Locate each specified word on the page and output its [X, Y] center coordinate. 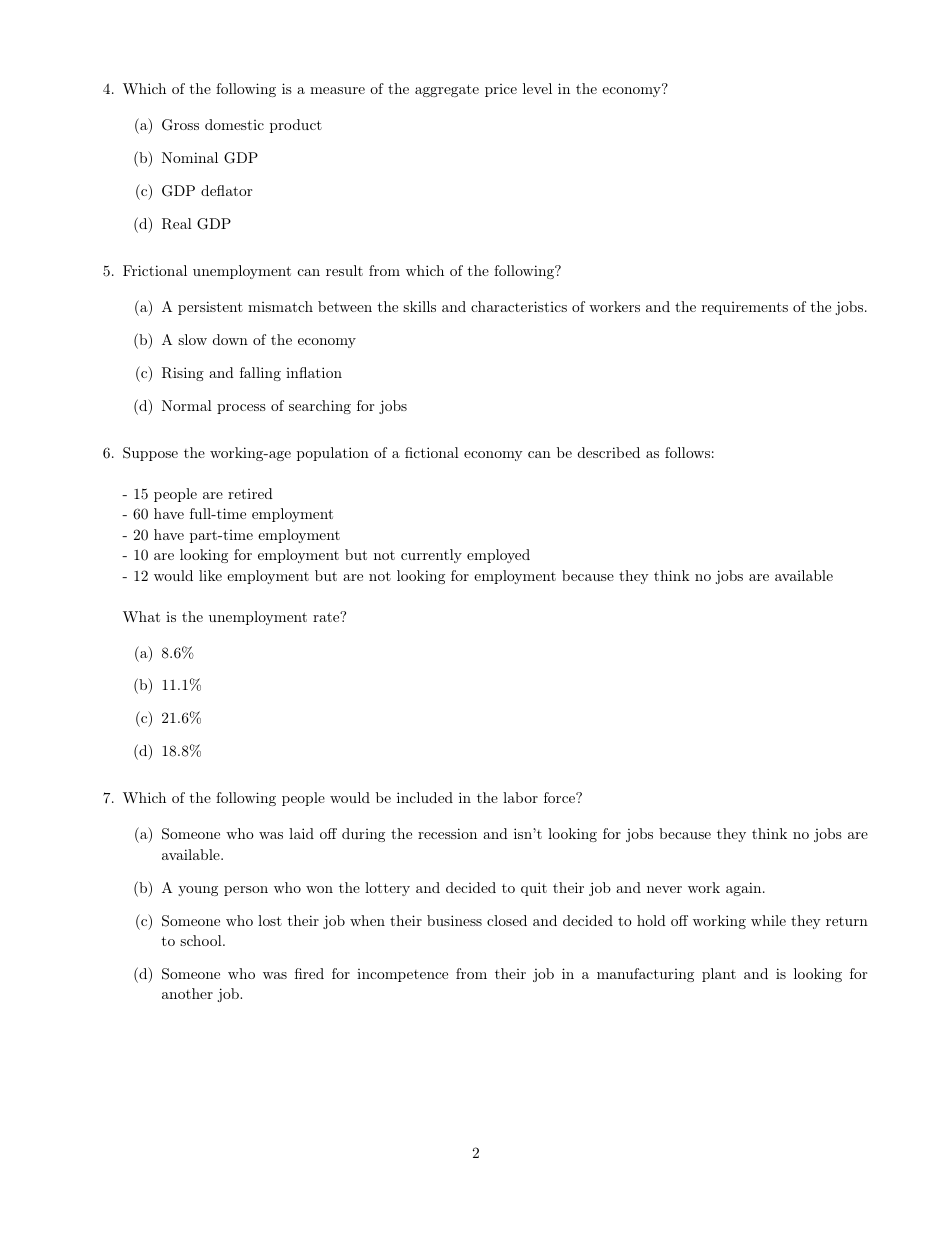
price [501, 90]
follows [687, 452]
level [537, 88]
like [210, 575]
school [202, 940]
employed [498, 556]
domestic [234, 124]
